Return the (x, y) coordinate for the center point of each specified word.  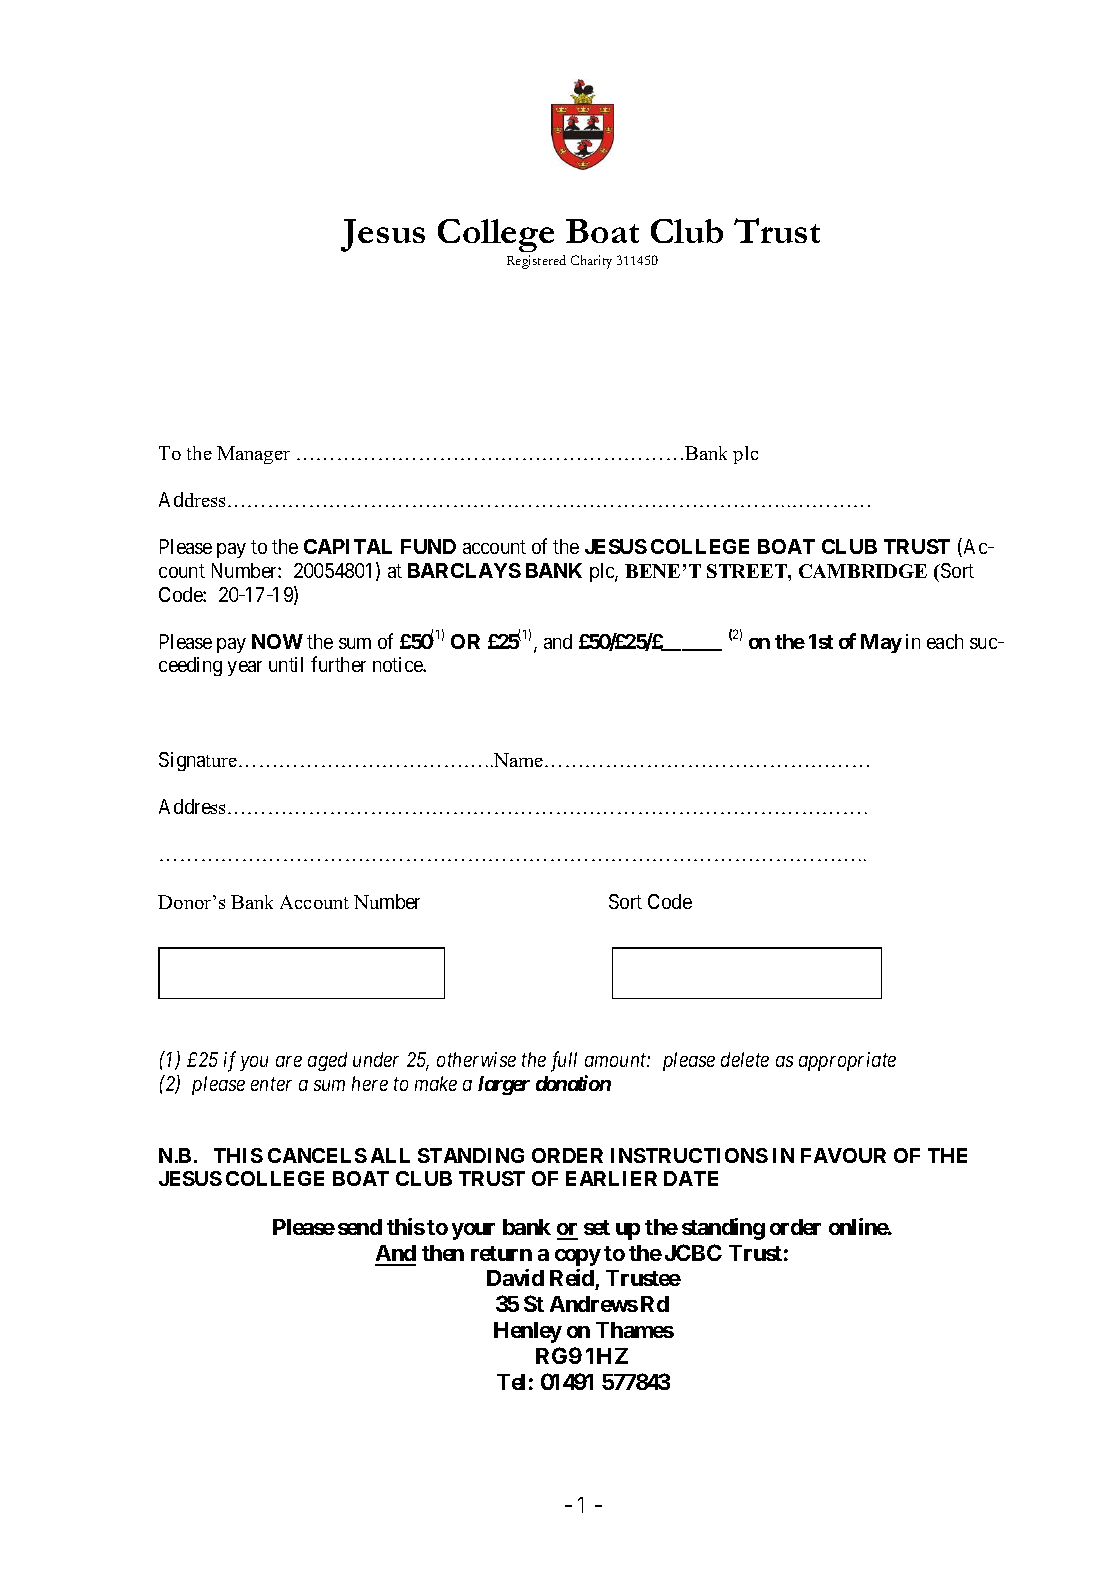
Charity (591, 262)
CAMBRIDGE (863, 571)
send (360, 1227)
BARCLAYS (464, 570)
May (881, 643)
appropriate (847, 1061)
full (564, 1061)
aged (327, 1061)
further (338, 664)
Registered (536, 262)
